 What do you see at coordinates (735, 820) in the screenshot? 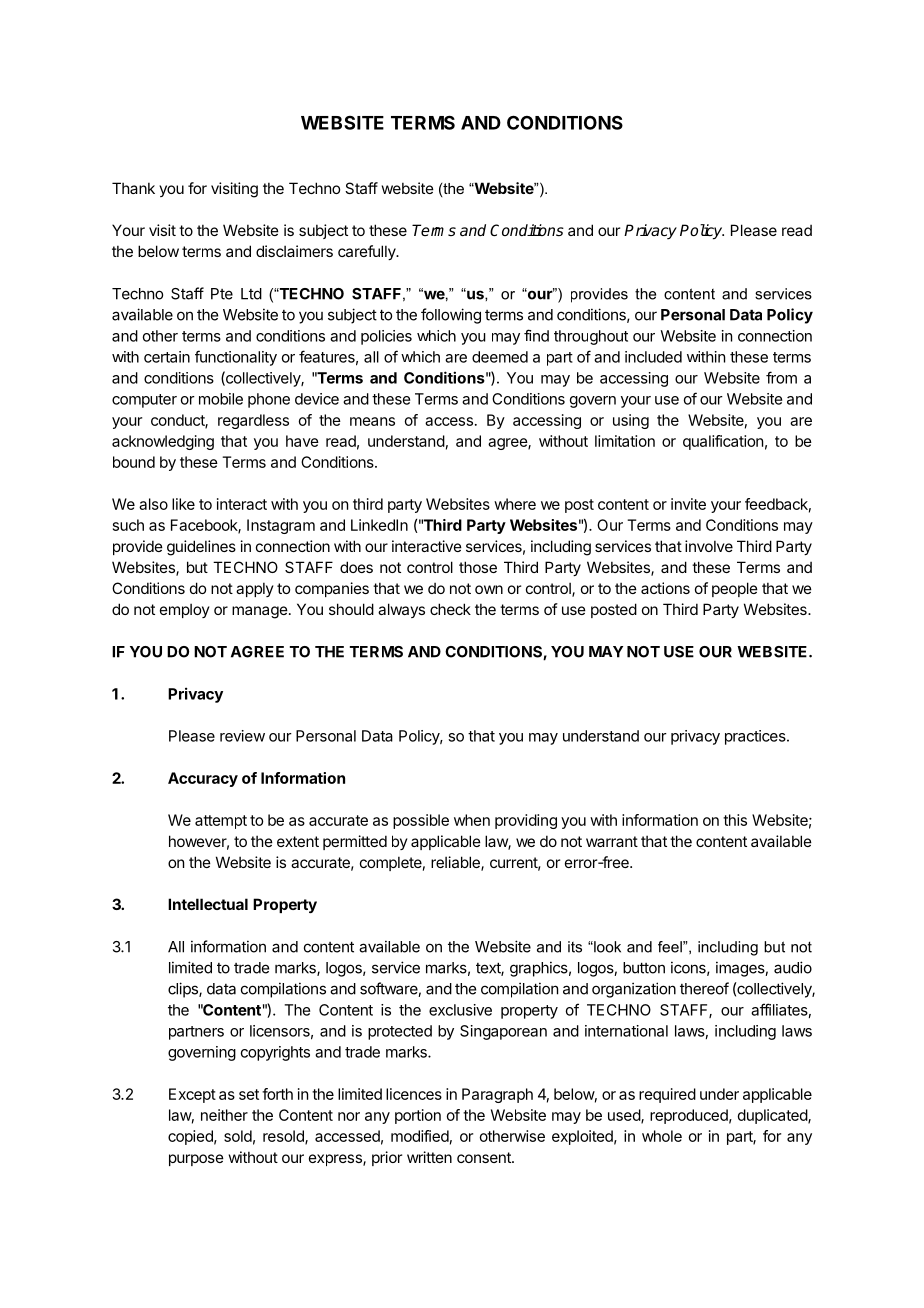
I see `this` at bounding box center [735, 820].
